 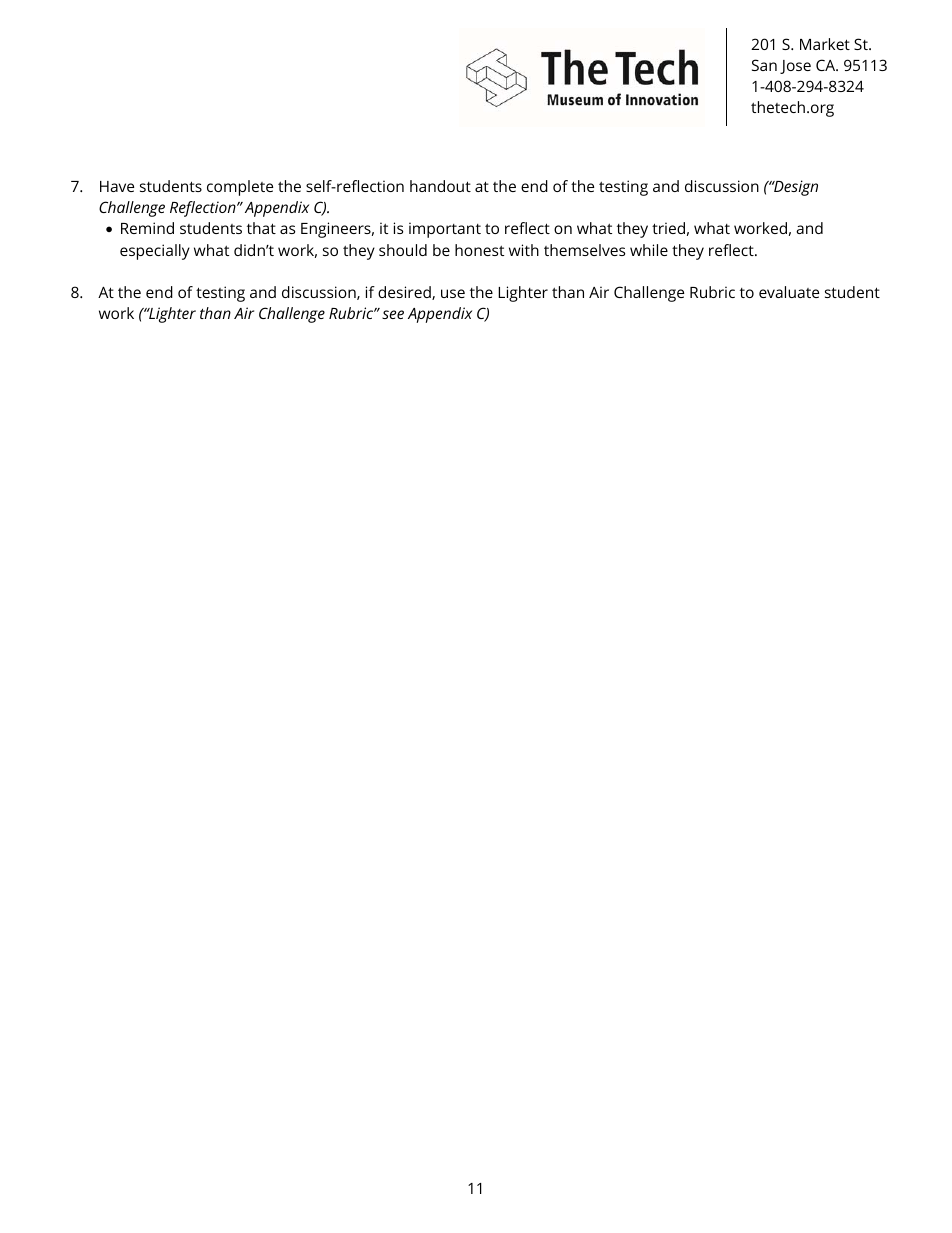 What do you see at coordinates (795, 188) in the screenshot?
I see `Design` at bounding box center [795, 188].
